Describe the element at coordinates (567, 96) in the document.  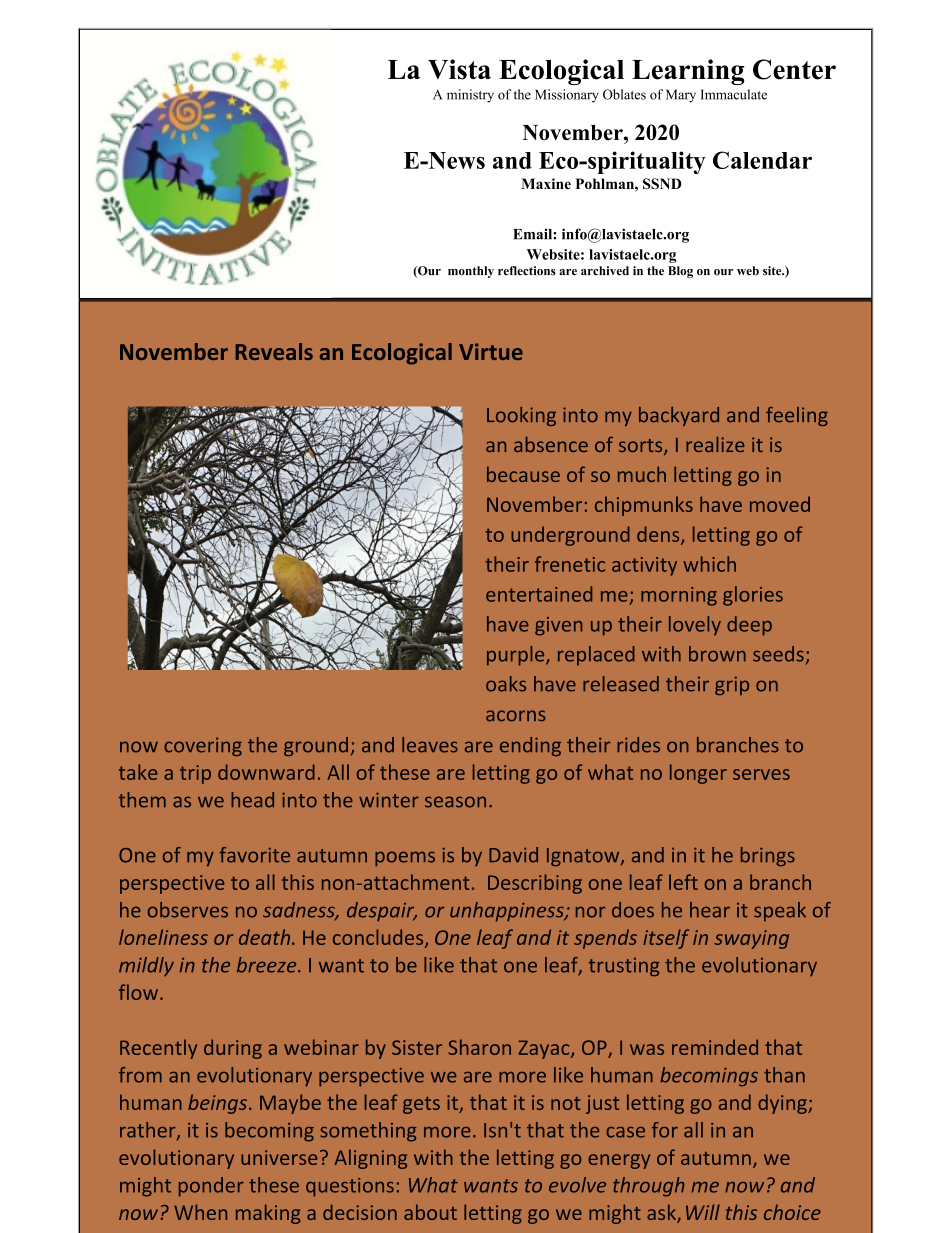
I see `Missionary` at that location.
